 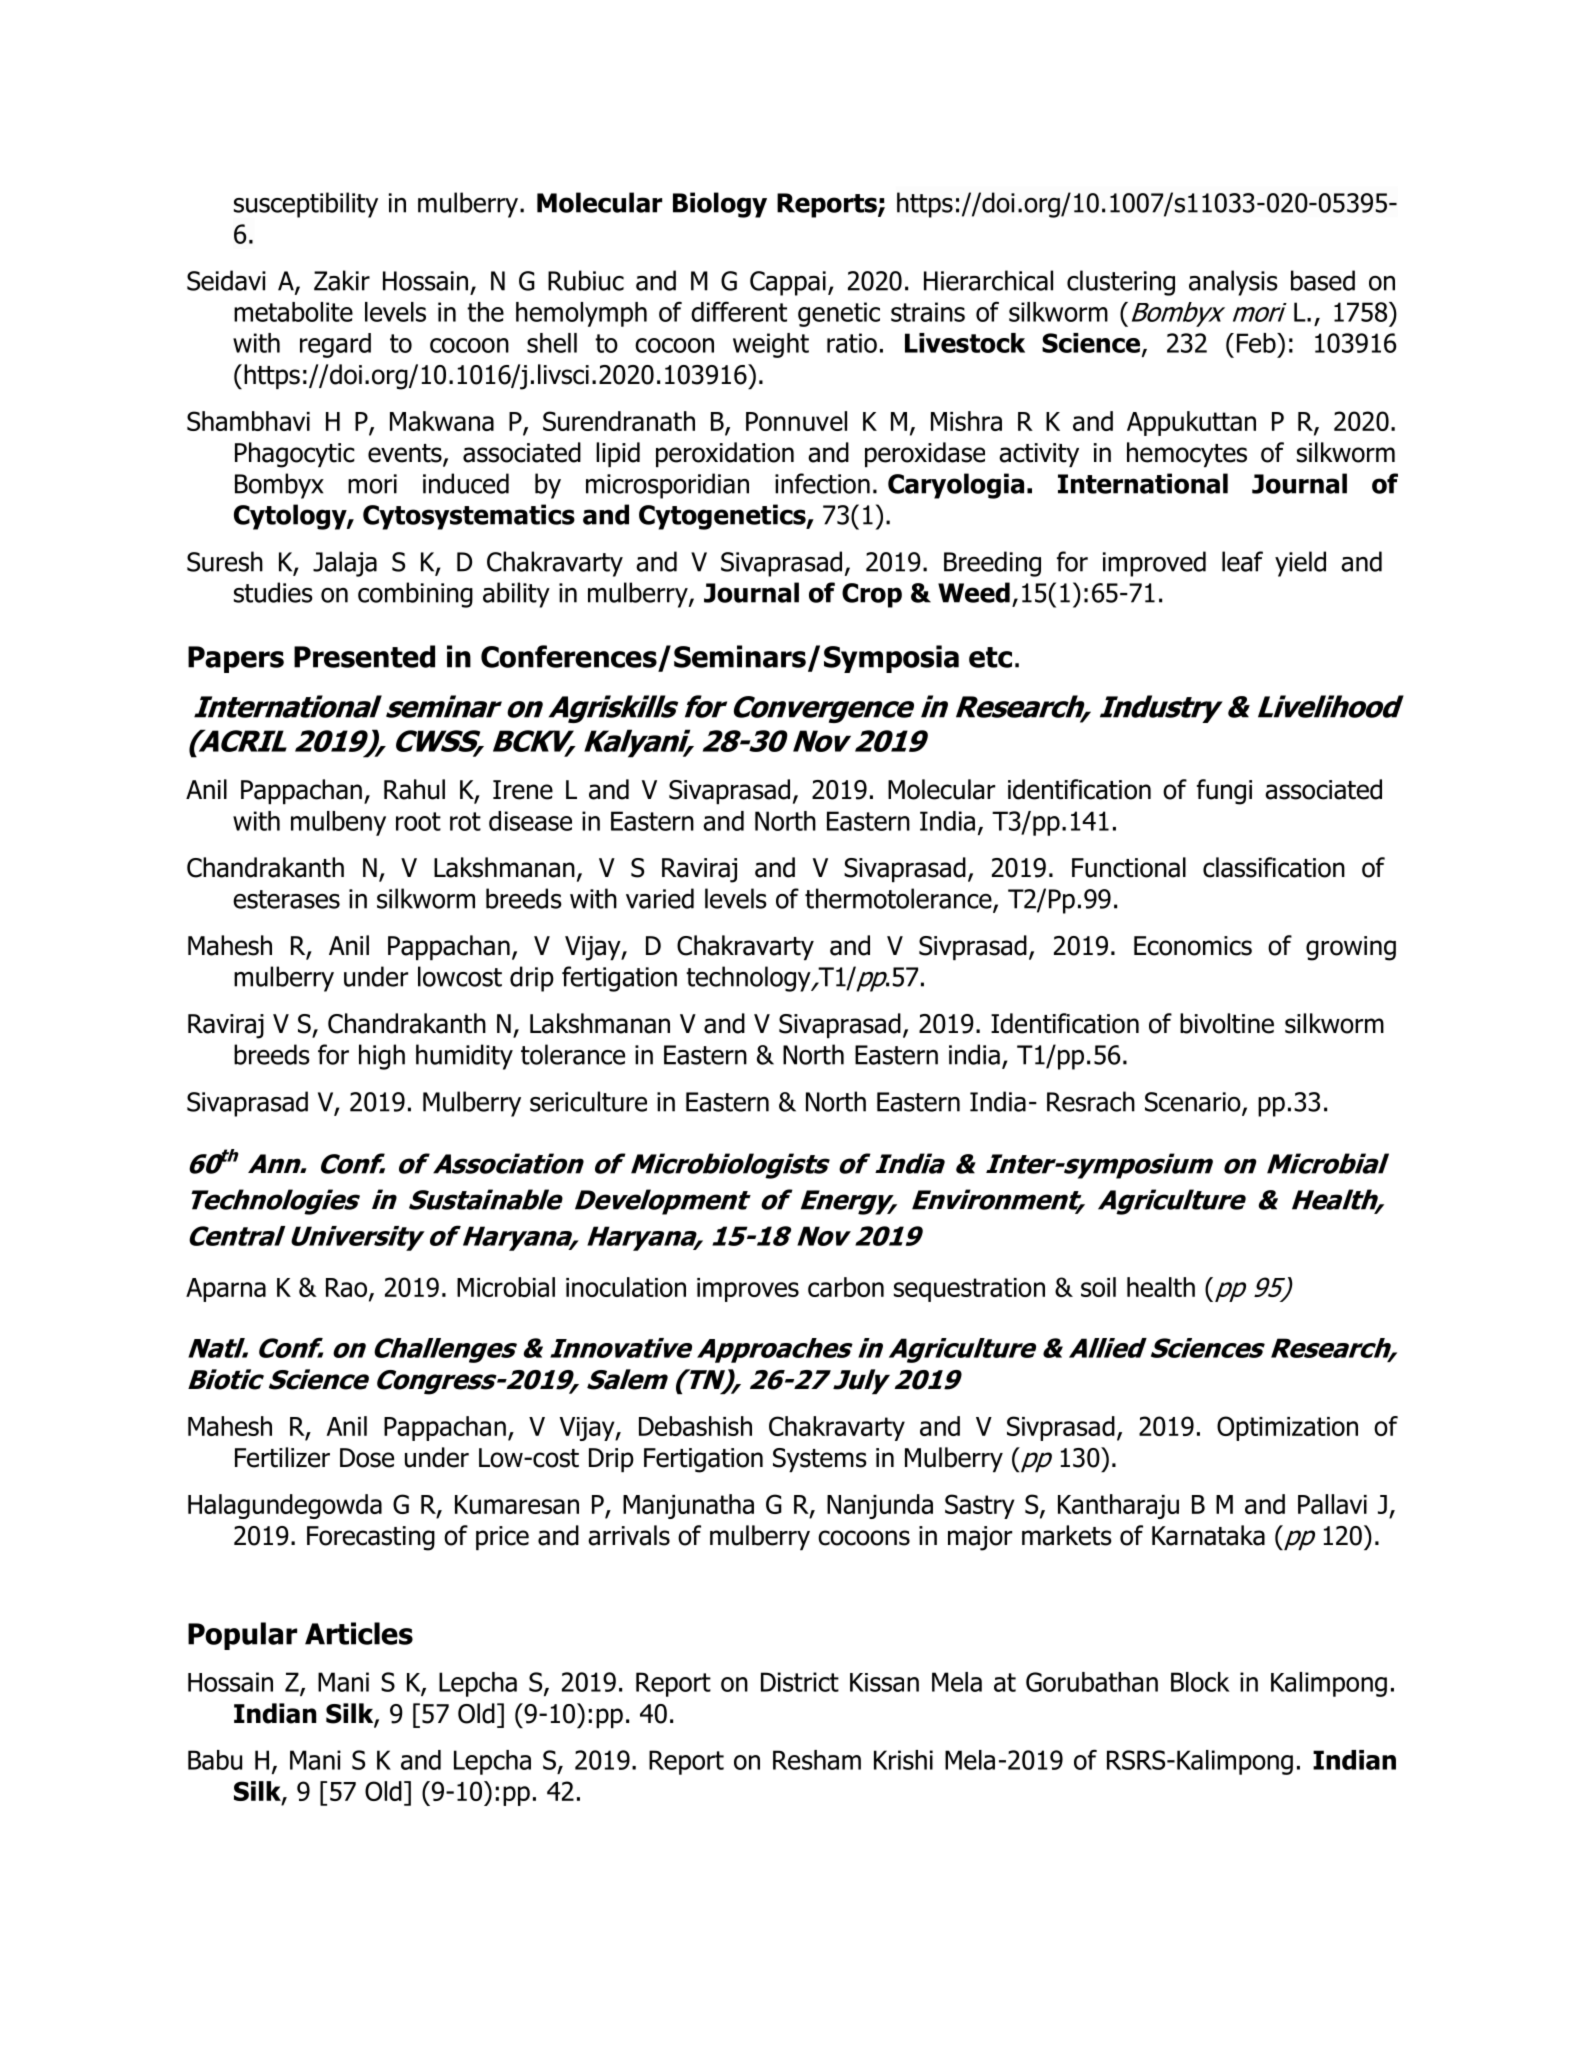 I want to click on Biology, so click(x=720, y=205).
